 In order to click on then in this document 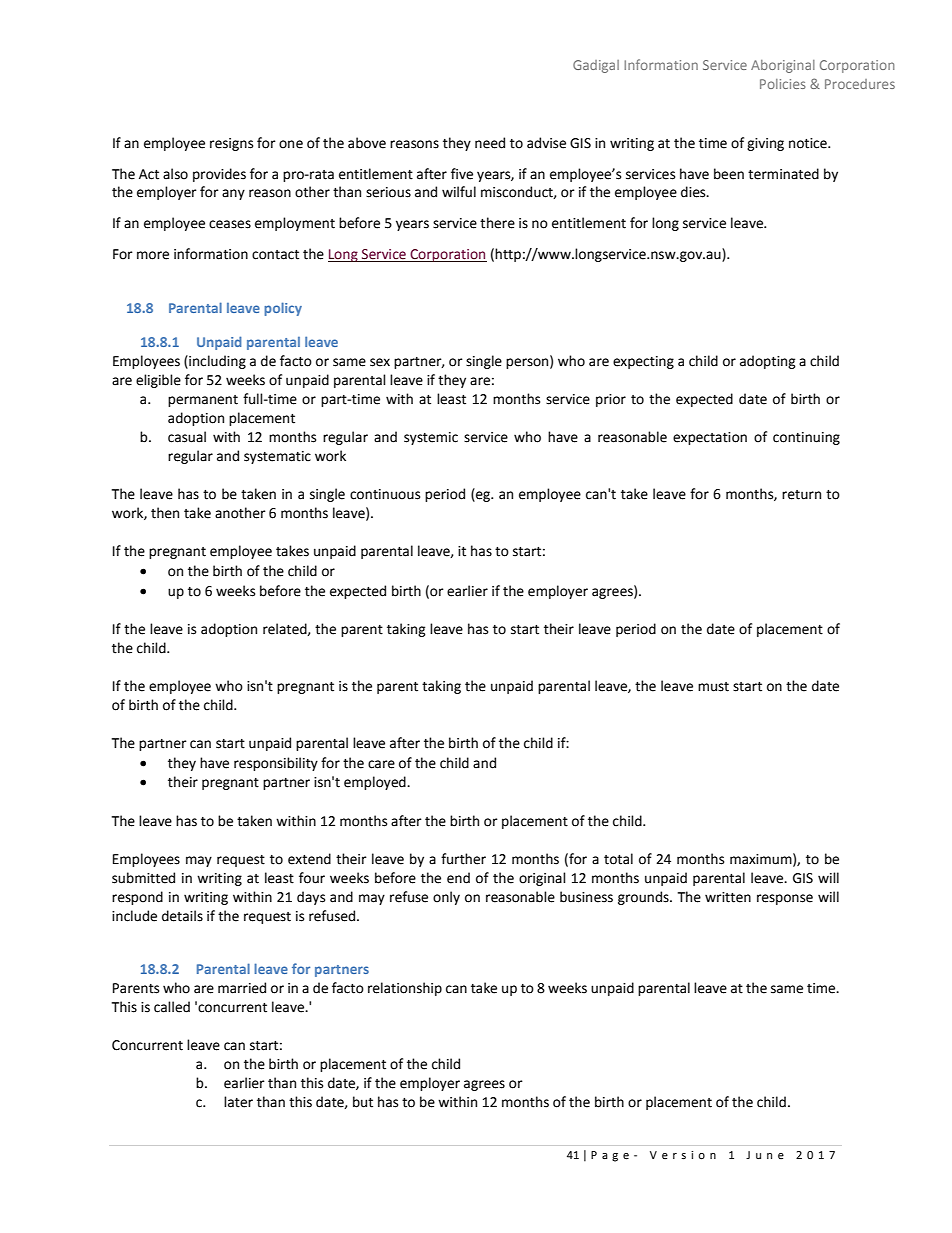, I will do `click(165, 513)`.
